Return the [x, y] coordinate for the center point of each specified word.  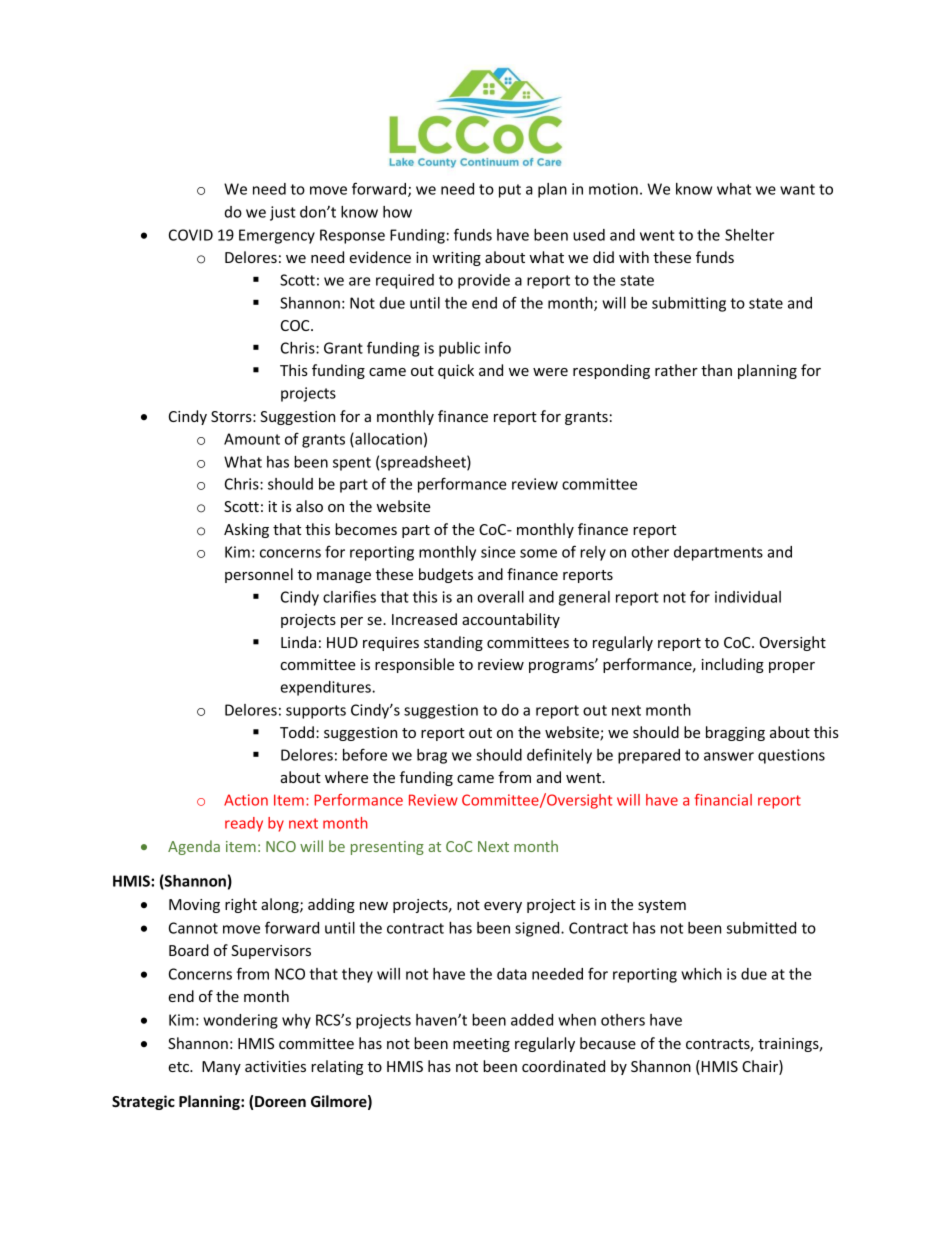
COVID [191, 235]
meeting [481, 1045]
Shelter [749, 235]
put [510, 191]
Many [221, 1068]
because [608, 1043]
